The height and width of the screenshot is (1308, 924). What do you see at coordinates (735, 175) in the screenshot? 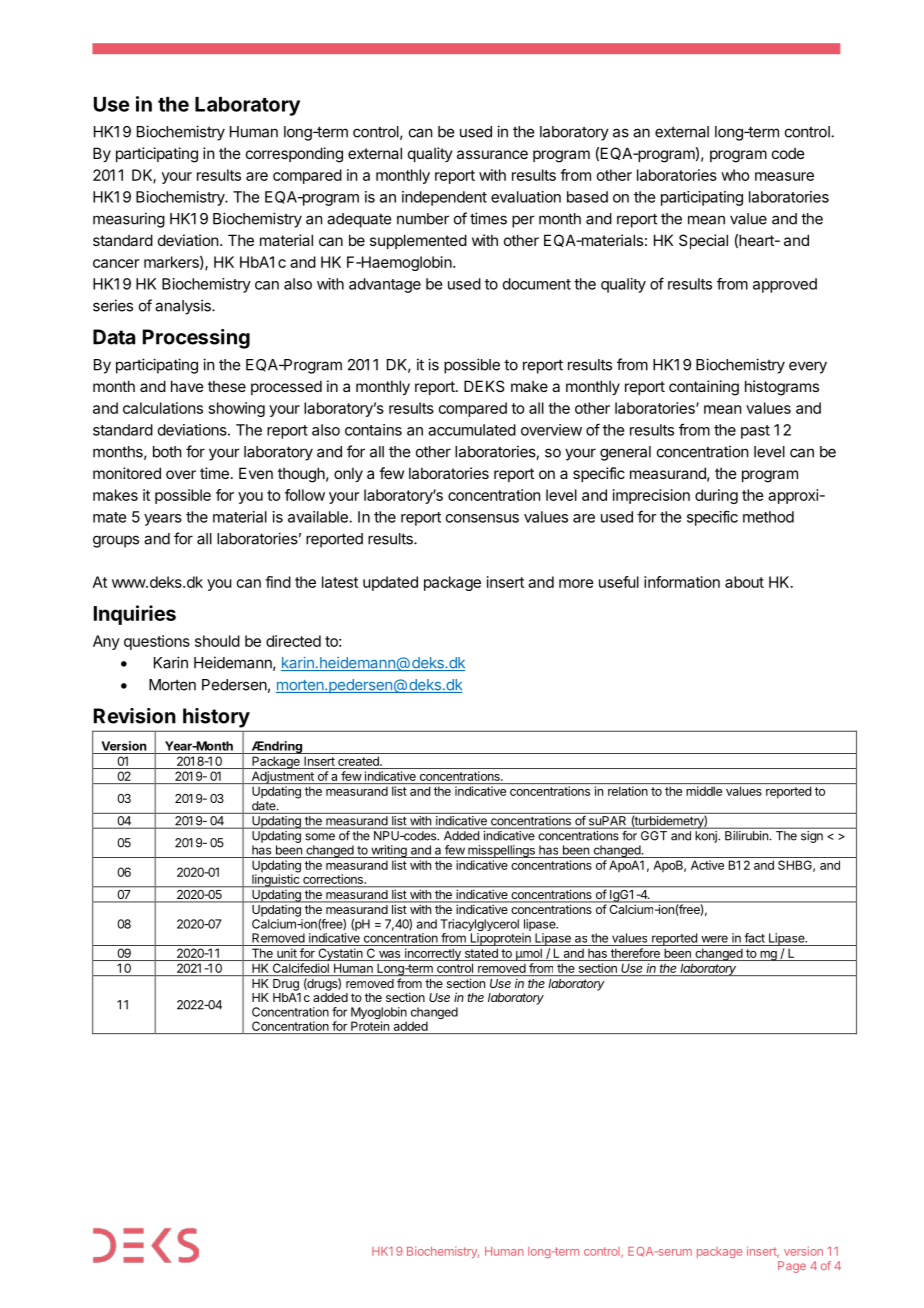
I see `who` at bounding box center [735, 175].
